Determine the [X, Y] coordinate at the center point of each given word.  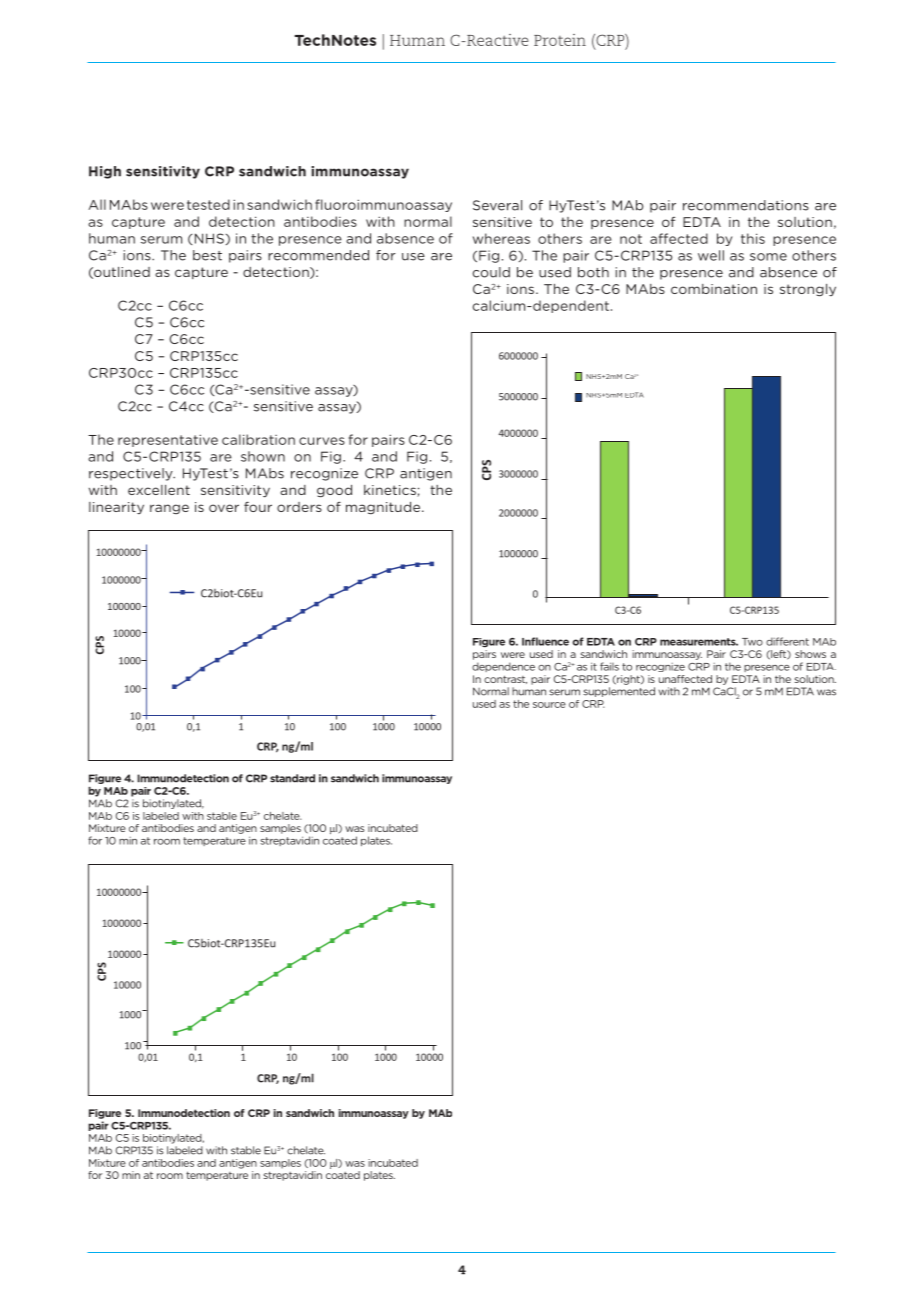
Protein [560, 40]
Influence [545, 641]
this [753, 238]
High [105, 172]
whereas [501, 238]
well [711, 255]
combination [714, 289]
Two [752, 642]
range [169, 509]
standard [292, 778]
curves [322, 441]
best [207, 255]
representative [168, 440]
